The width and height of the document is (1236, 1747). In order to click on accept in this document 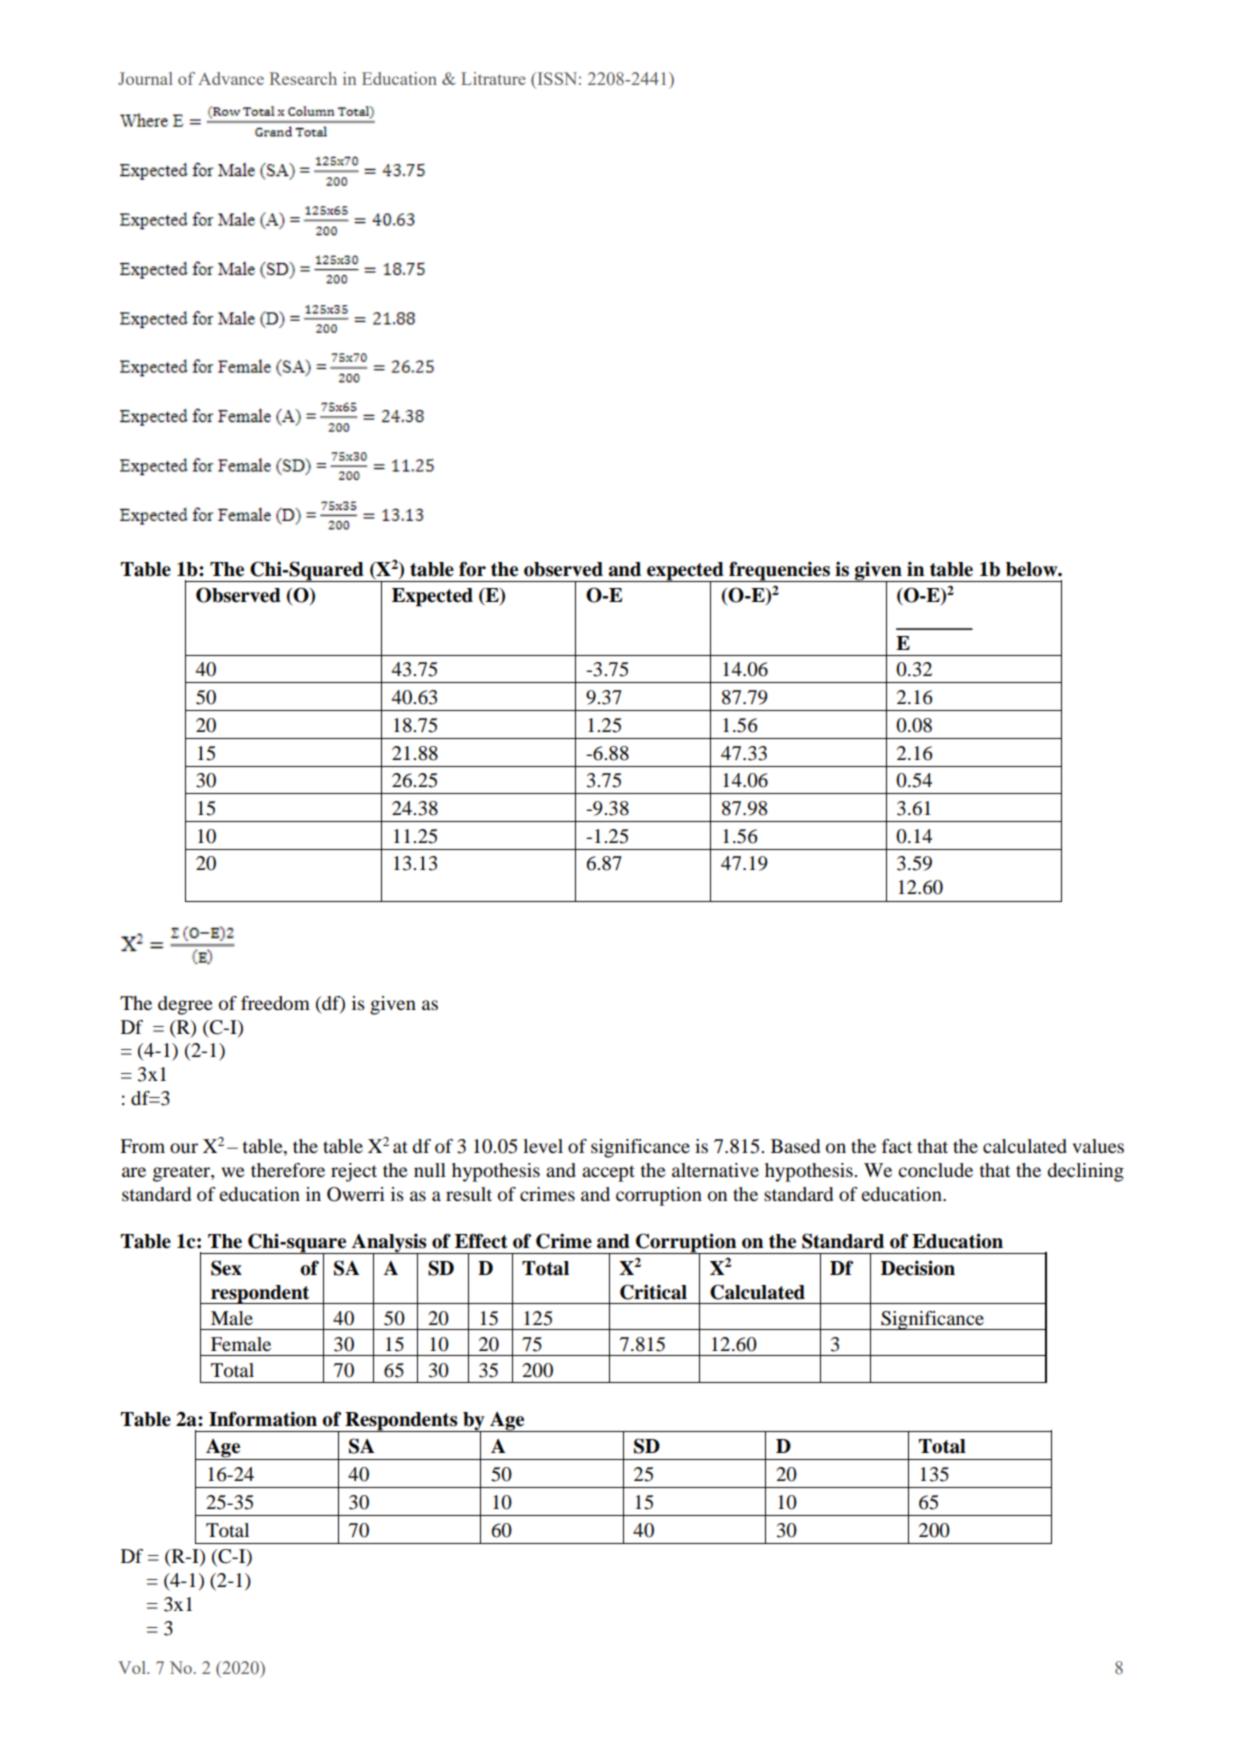, I will do `click(608, 1173)`.
